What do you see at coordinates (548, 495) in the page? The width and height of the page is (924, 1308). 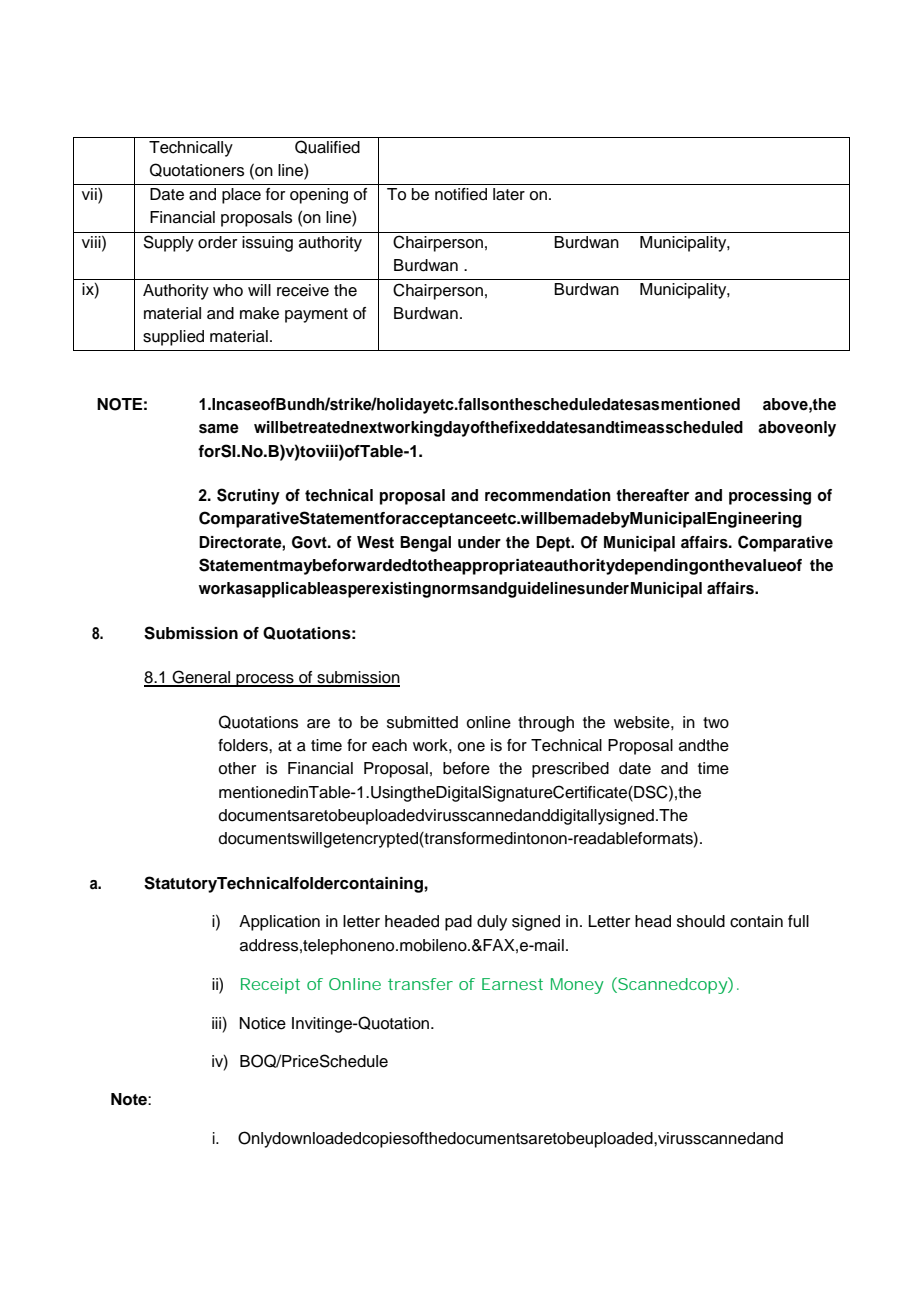 I see `recommendation` at bounding box center [548, 495].
